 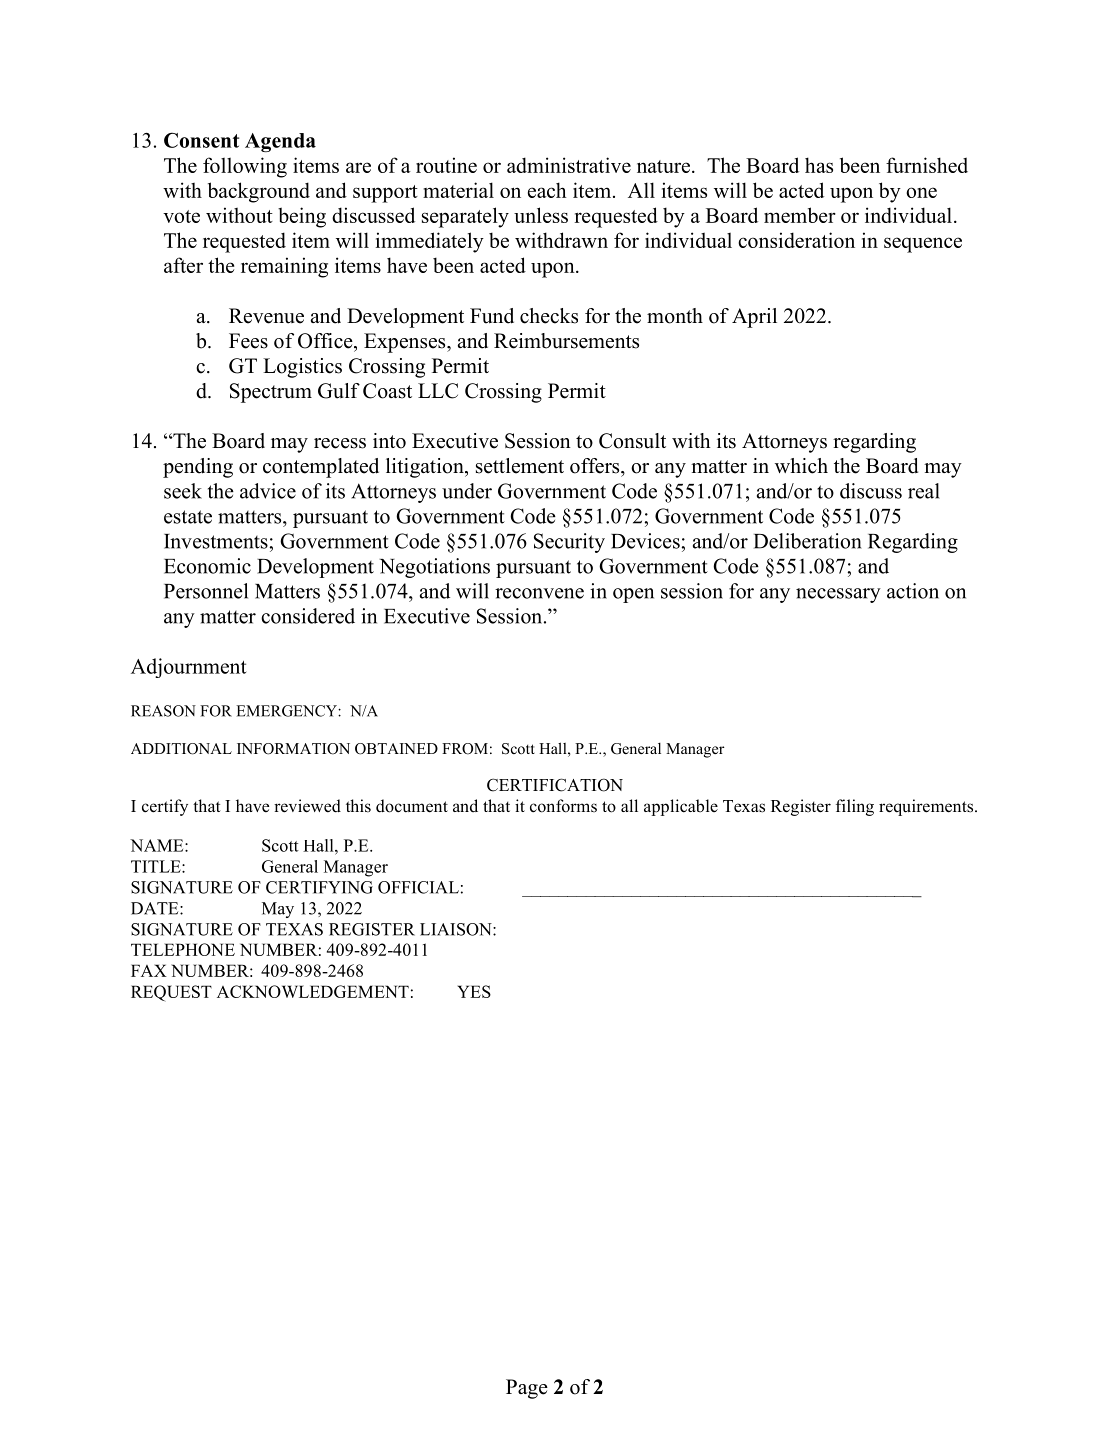 I want to click on following, so click(x=245, y=167).
